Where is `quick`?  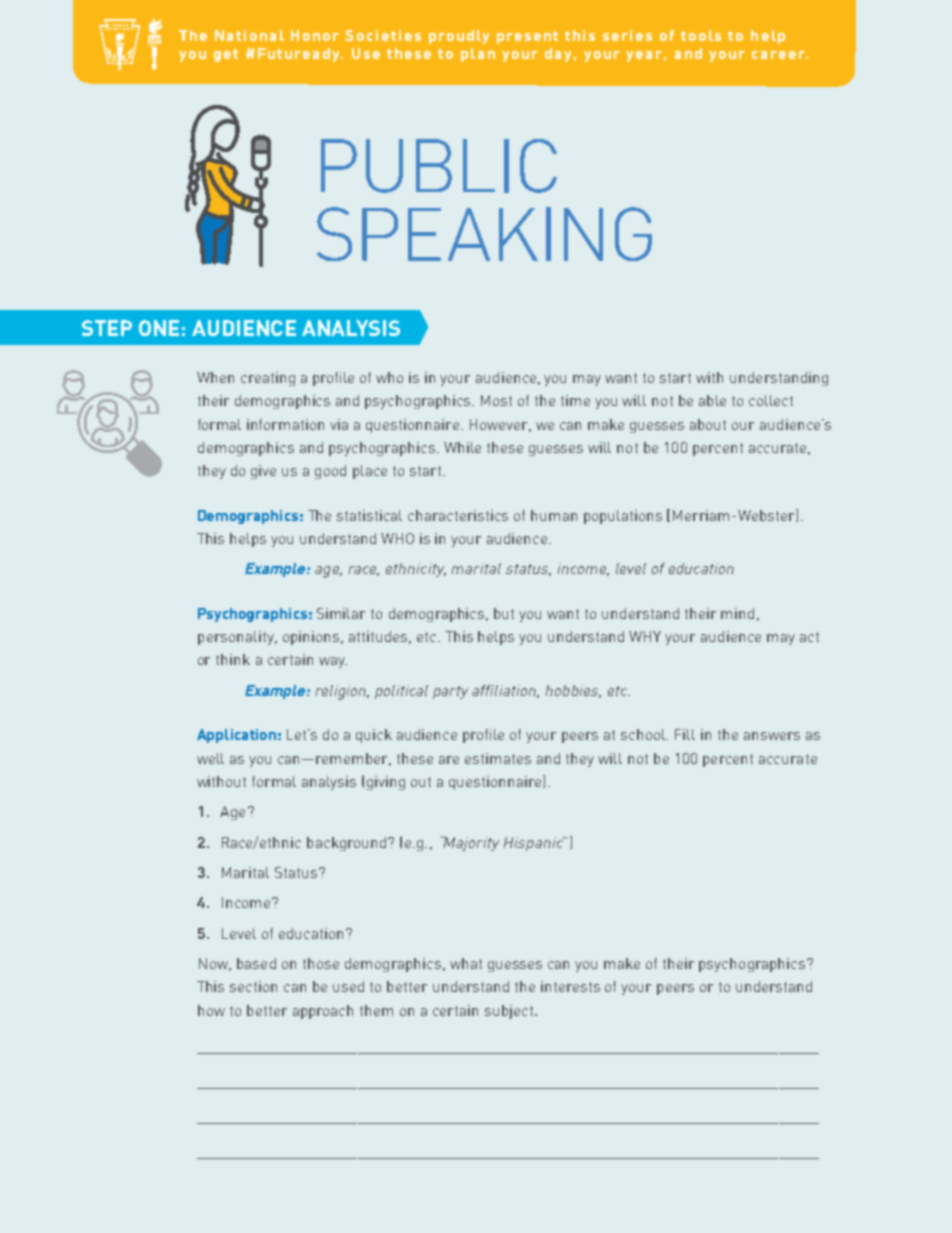
quick is located at coordinates (374, 736).
